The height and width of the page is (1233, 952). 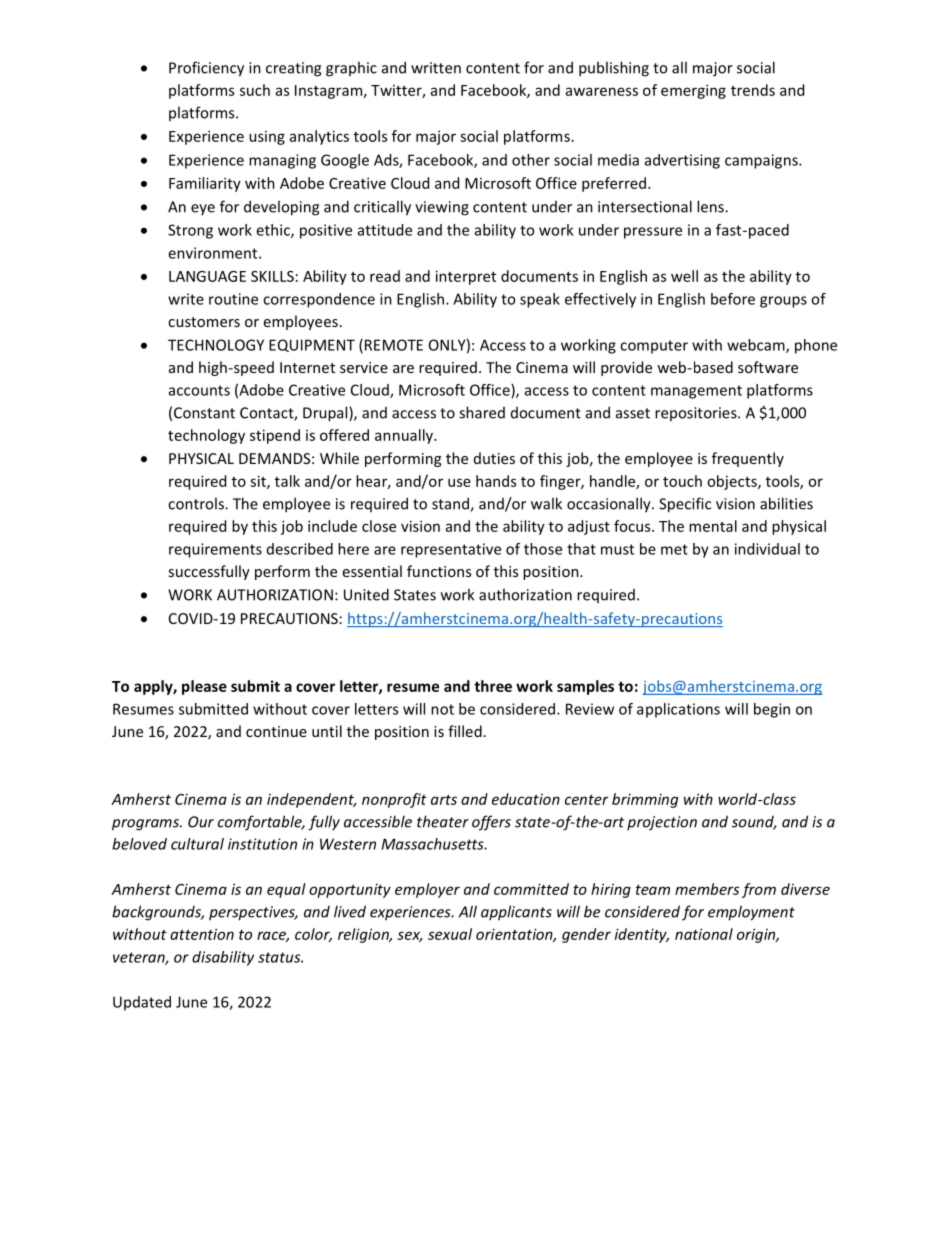 I want to click on written, so click(x=436, y=68).
